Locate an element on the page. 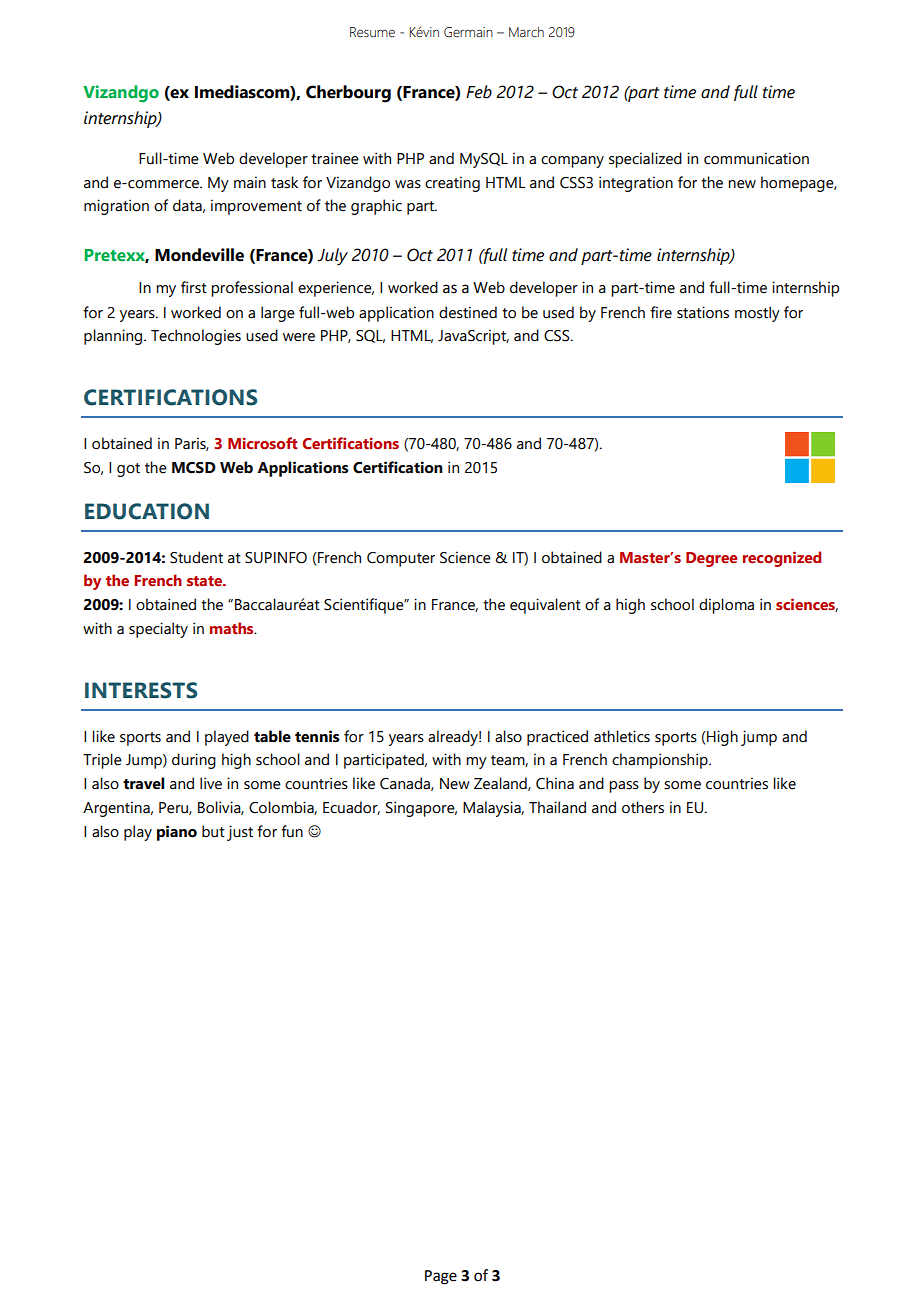 The image size is (924, 1308). integration is located at coordinates (636, 184).
